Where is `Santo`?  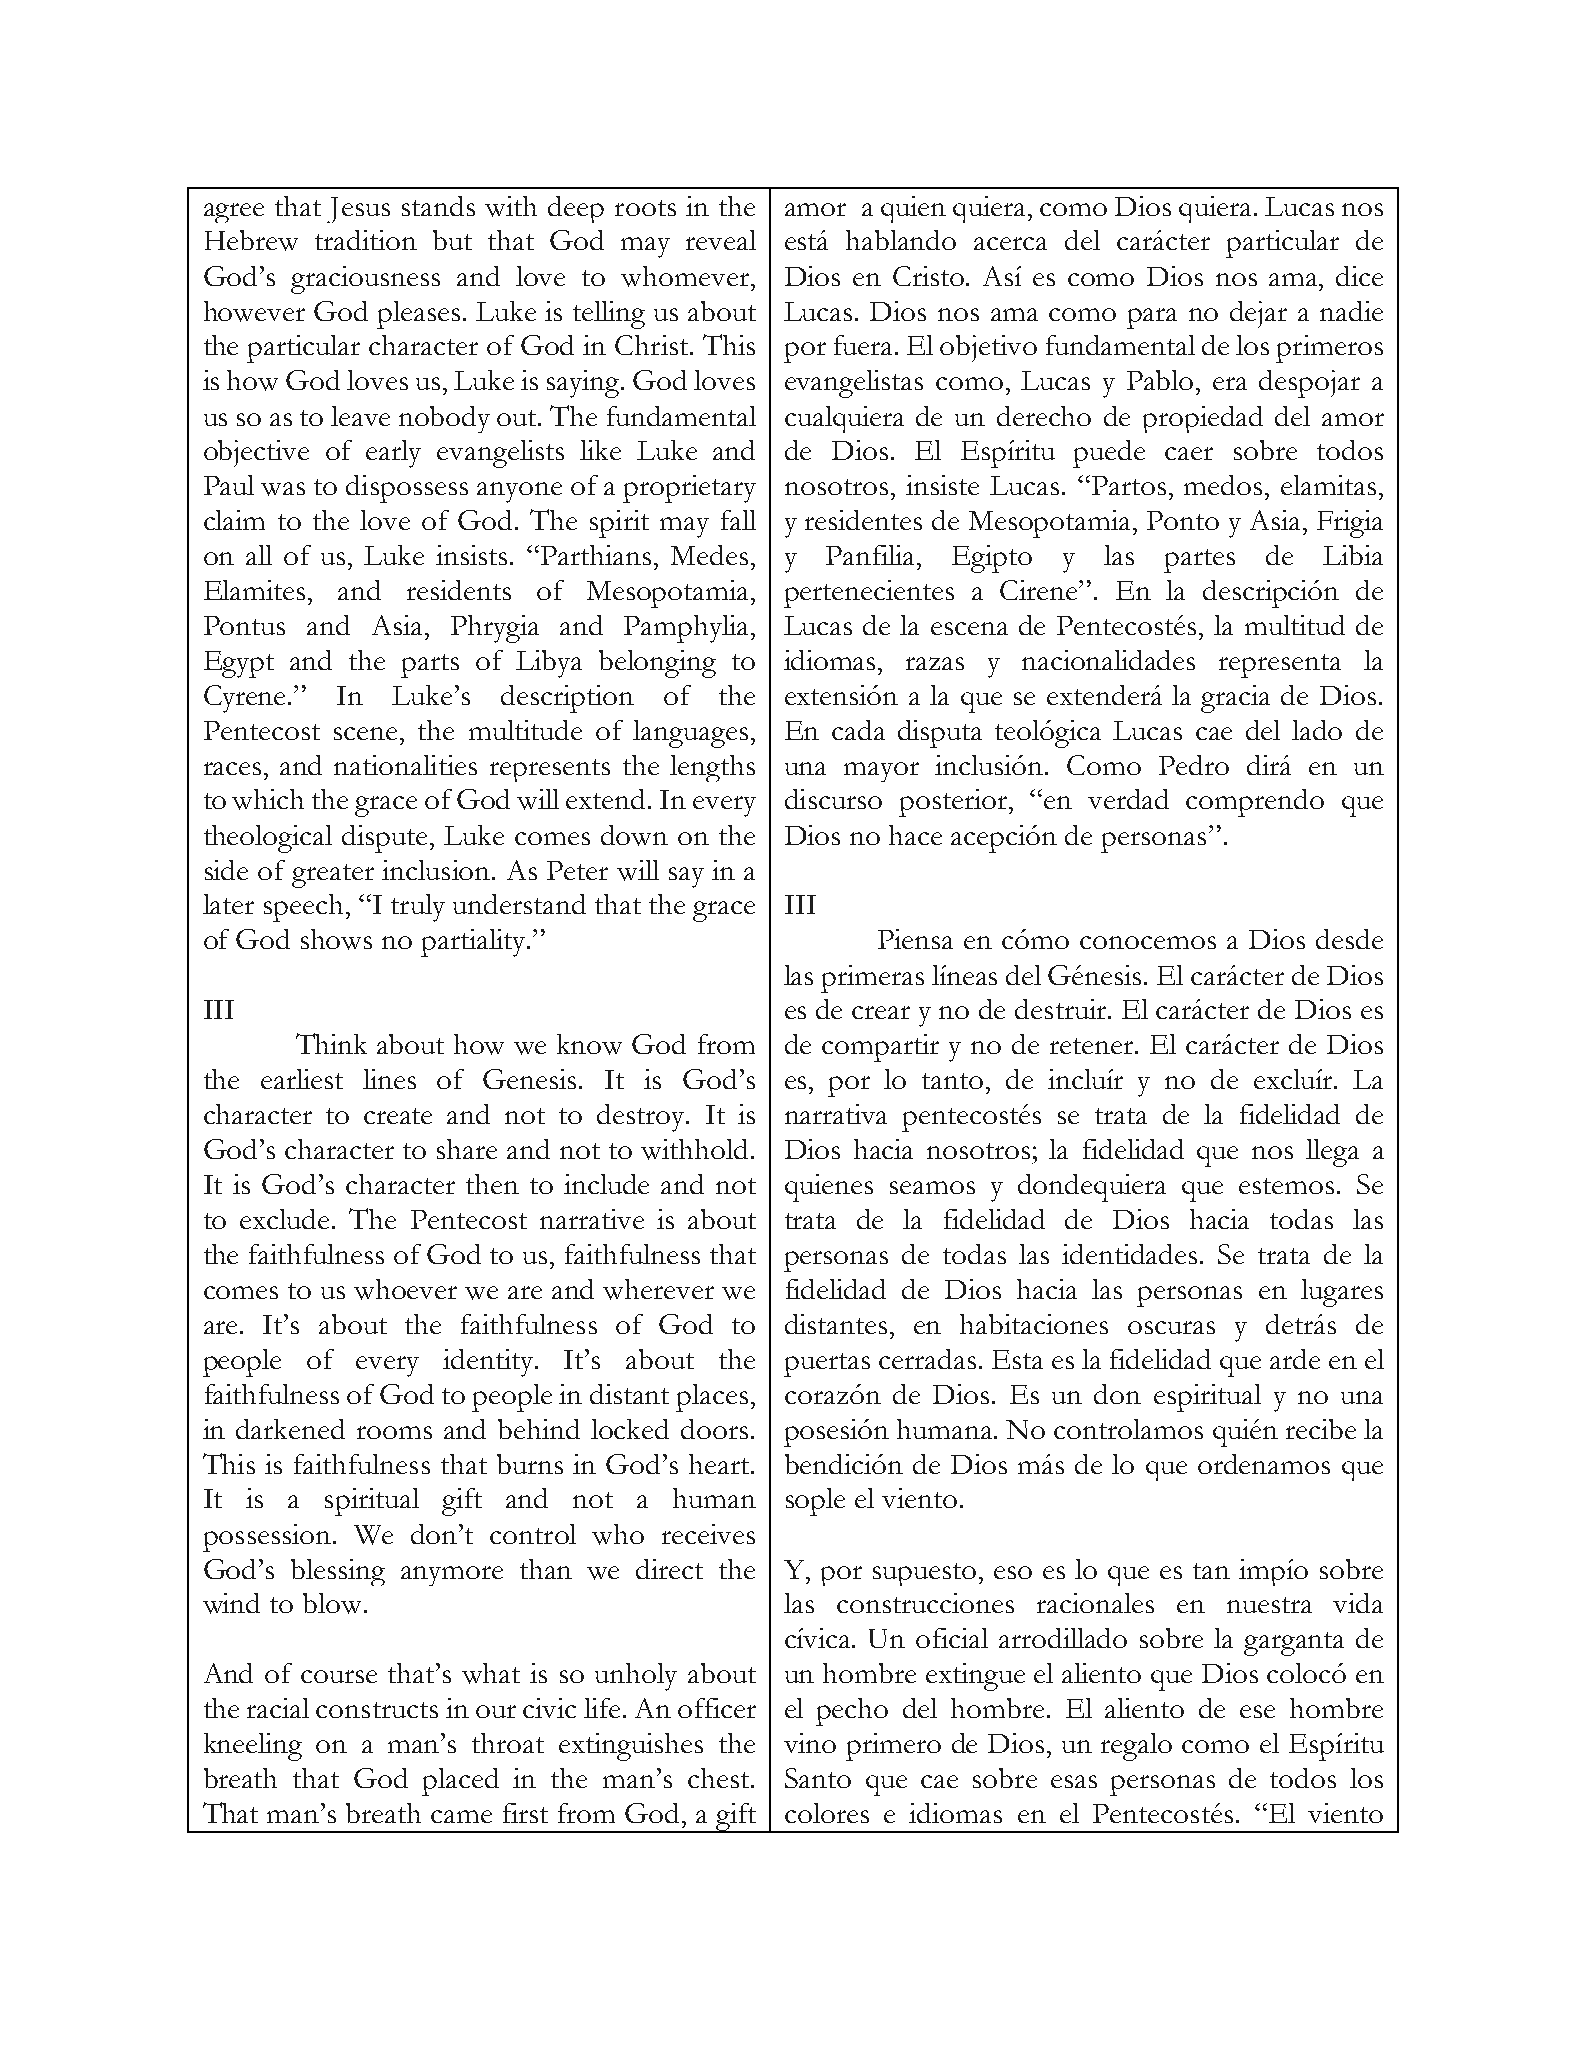 Santo is located at coordinates (818, 1778).
